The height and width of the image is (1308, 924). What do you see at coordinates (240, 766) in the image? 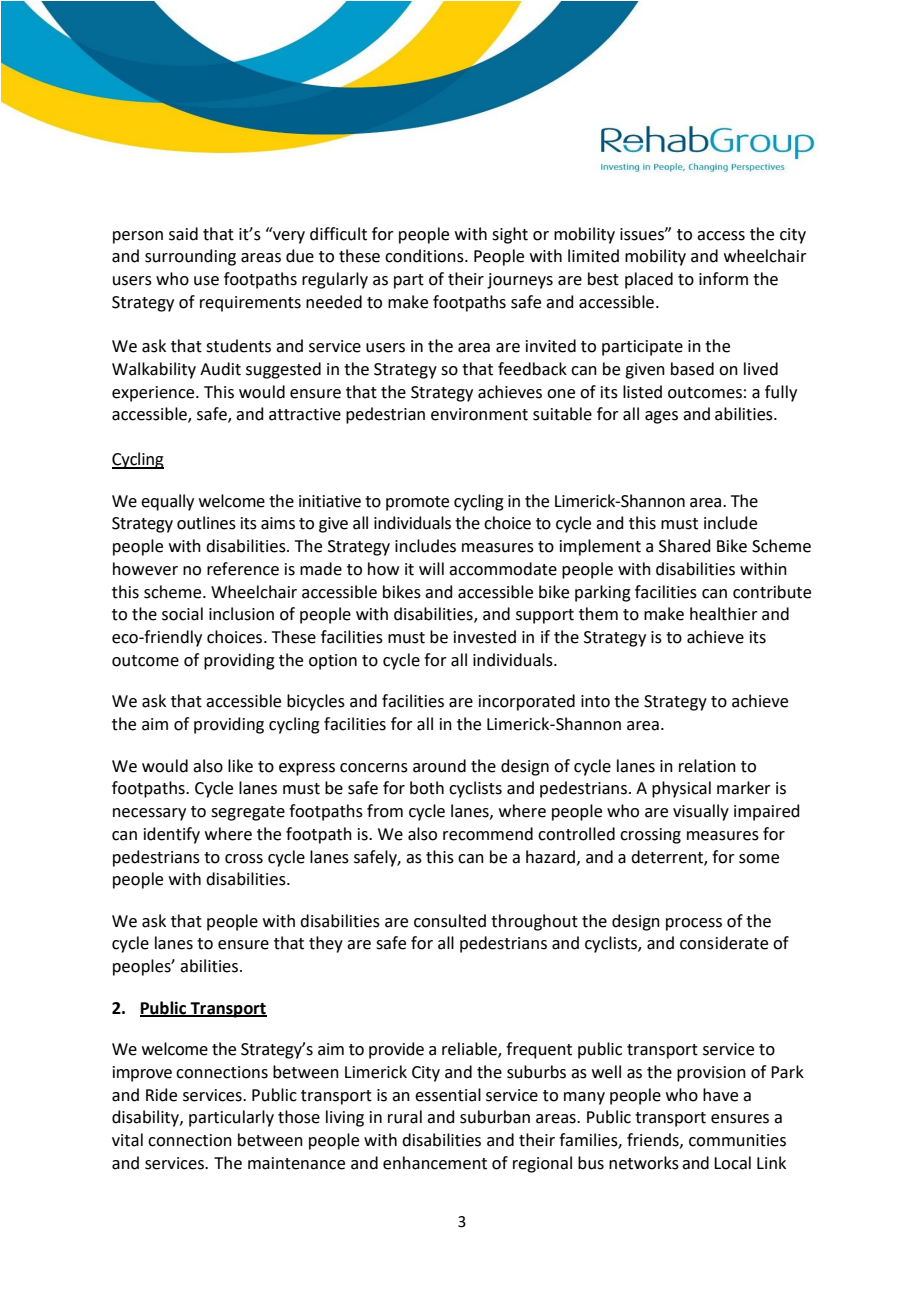
I see `like` at bounding box center [240, 766].
